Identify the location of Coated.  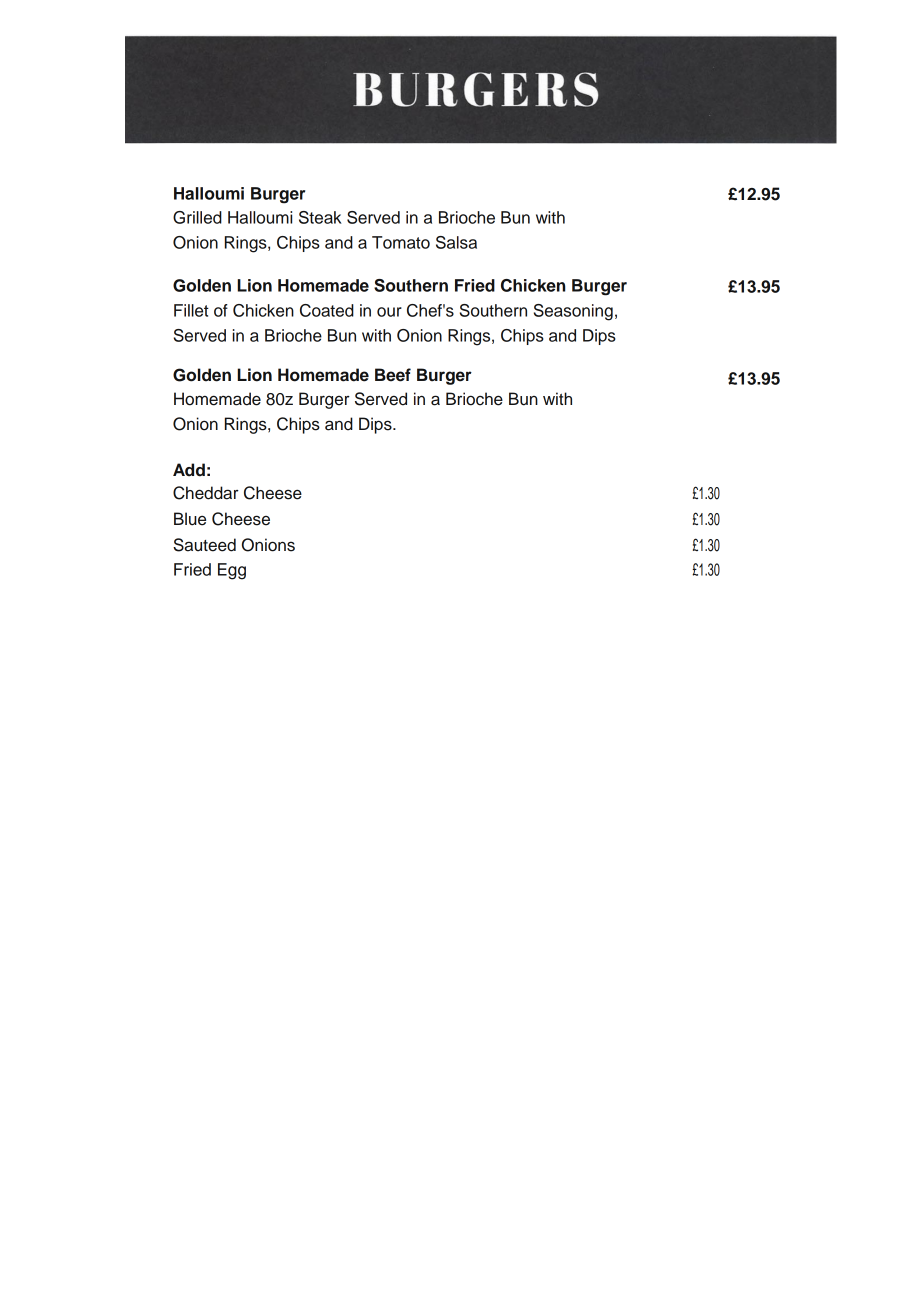
(327, 310).
